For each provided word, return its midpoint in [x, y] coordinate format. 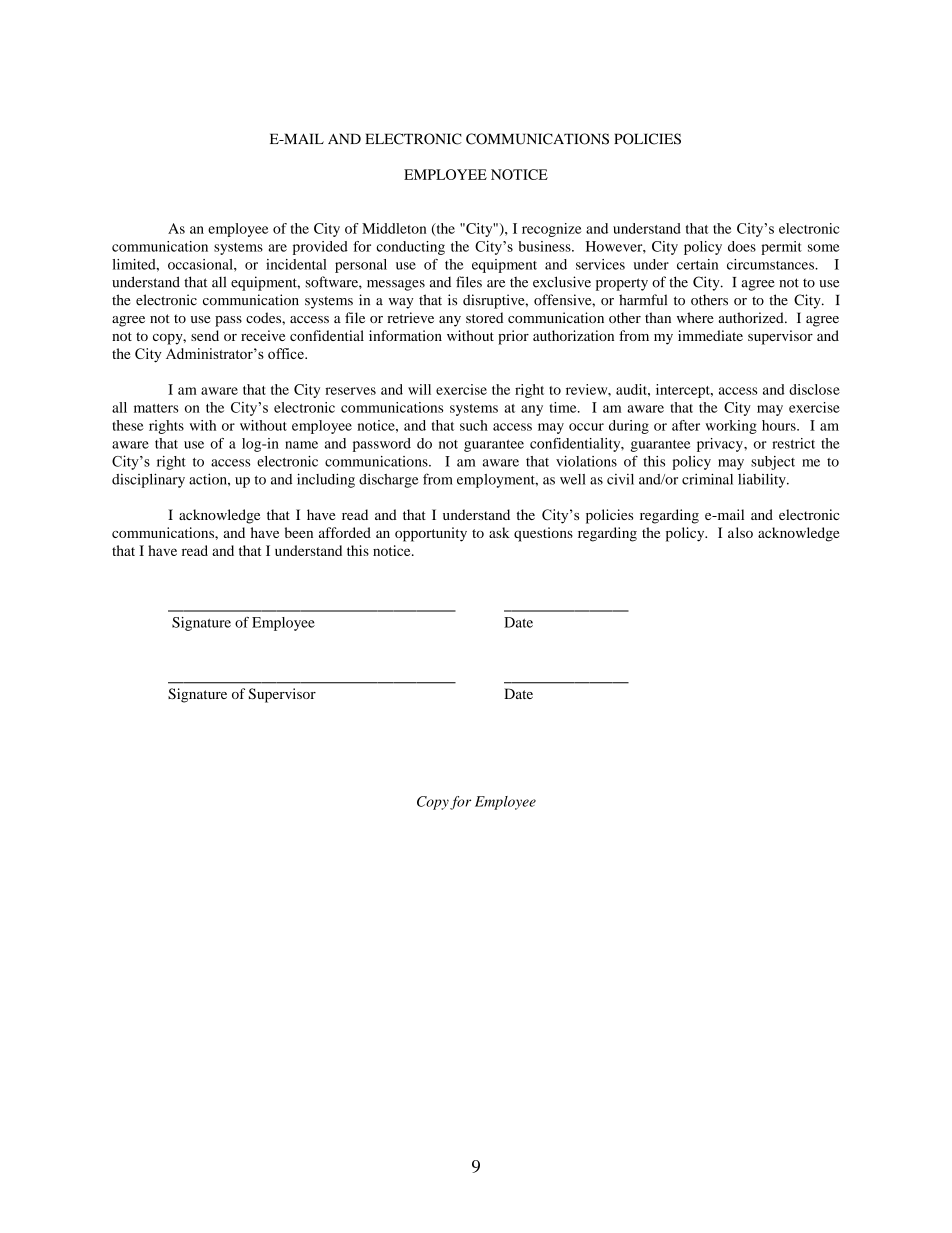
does [742, 246]
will [419, 389]
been [299, 532]
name [301, 445]
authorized [752, 317]
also [740, 532]
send [205, 335]
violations [586, 461]
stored [484, 317]
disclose [814, 389]
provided [320, 248]
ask [499, 532]
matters [156, 408]
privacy [721, 445]
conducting [411, 248]
